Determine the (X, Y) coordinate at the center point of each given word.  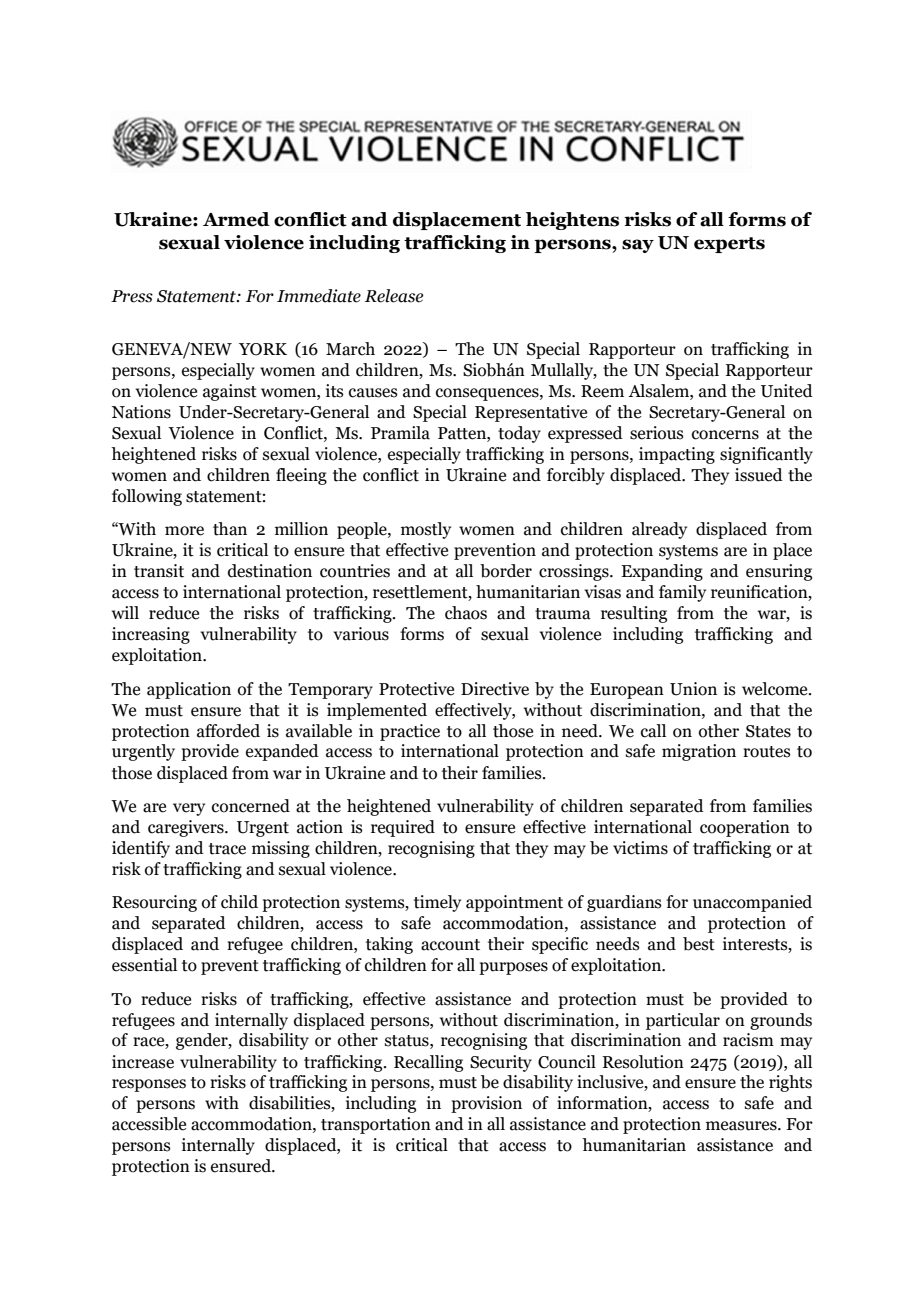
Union (693, 689)
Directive (495, 689)
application (189, 690)
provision (486, 1104)
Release (394, 296)
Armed (236, 219)
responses (149, 1085)
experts (729, 245)
